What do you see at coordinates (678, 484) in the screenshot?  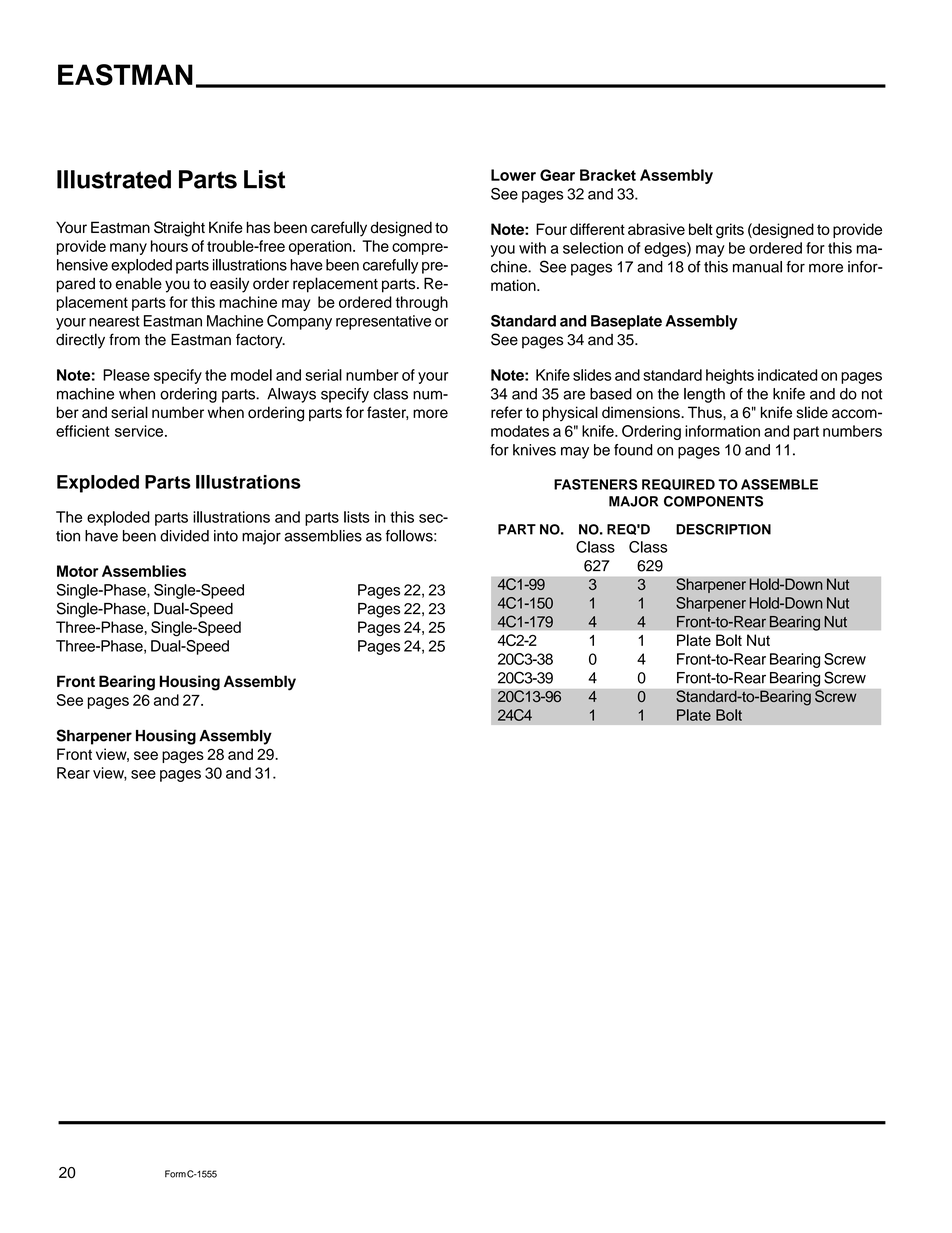 I see `REQUIRED` at bounding box center [678, 484].
